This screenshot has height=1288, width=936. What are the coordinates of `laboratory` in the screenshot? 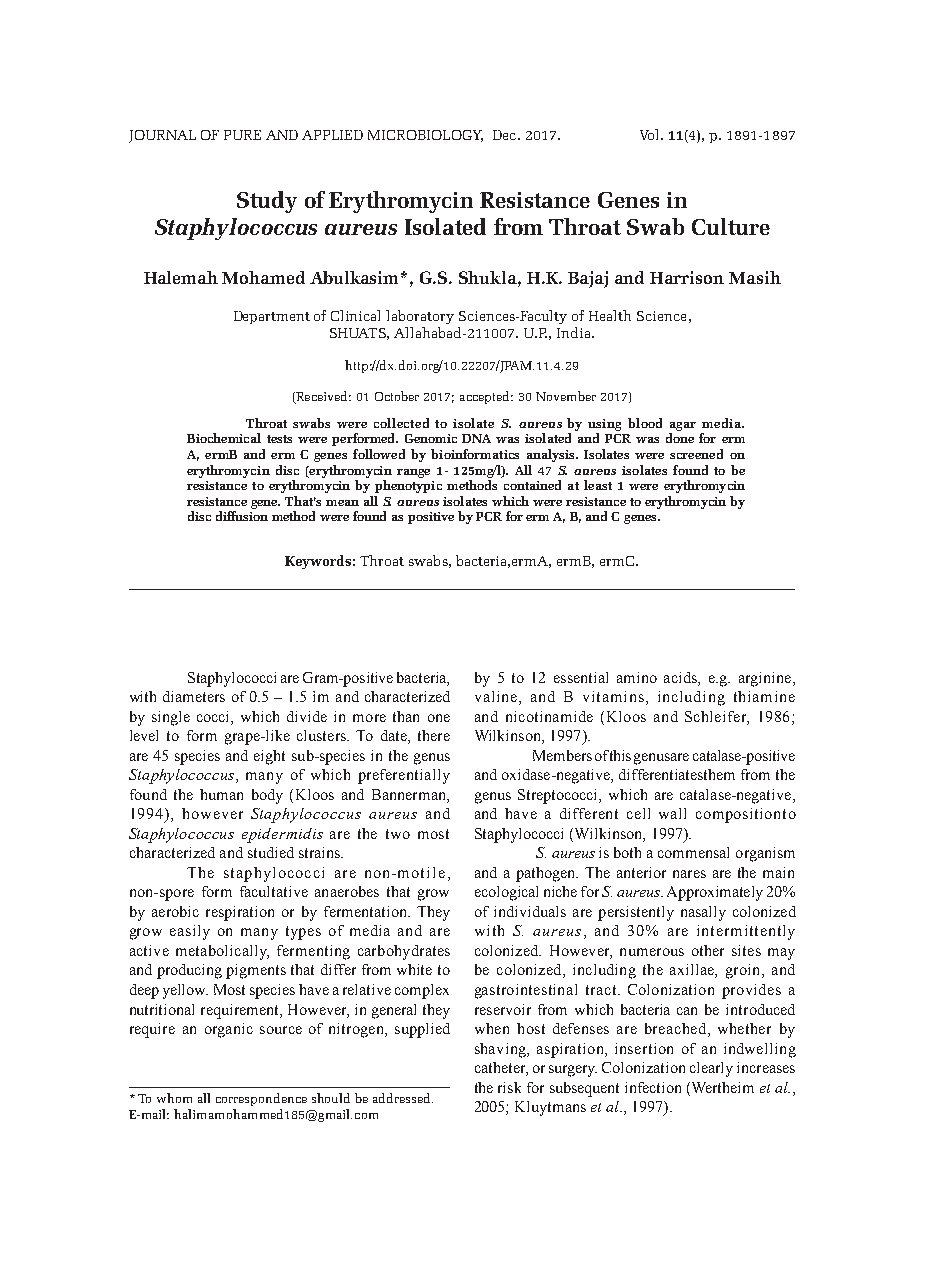 It's located at (420, 317).
